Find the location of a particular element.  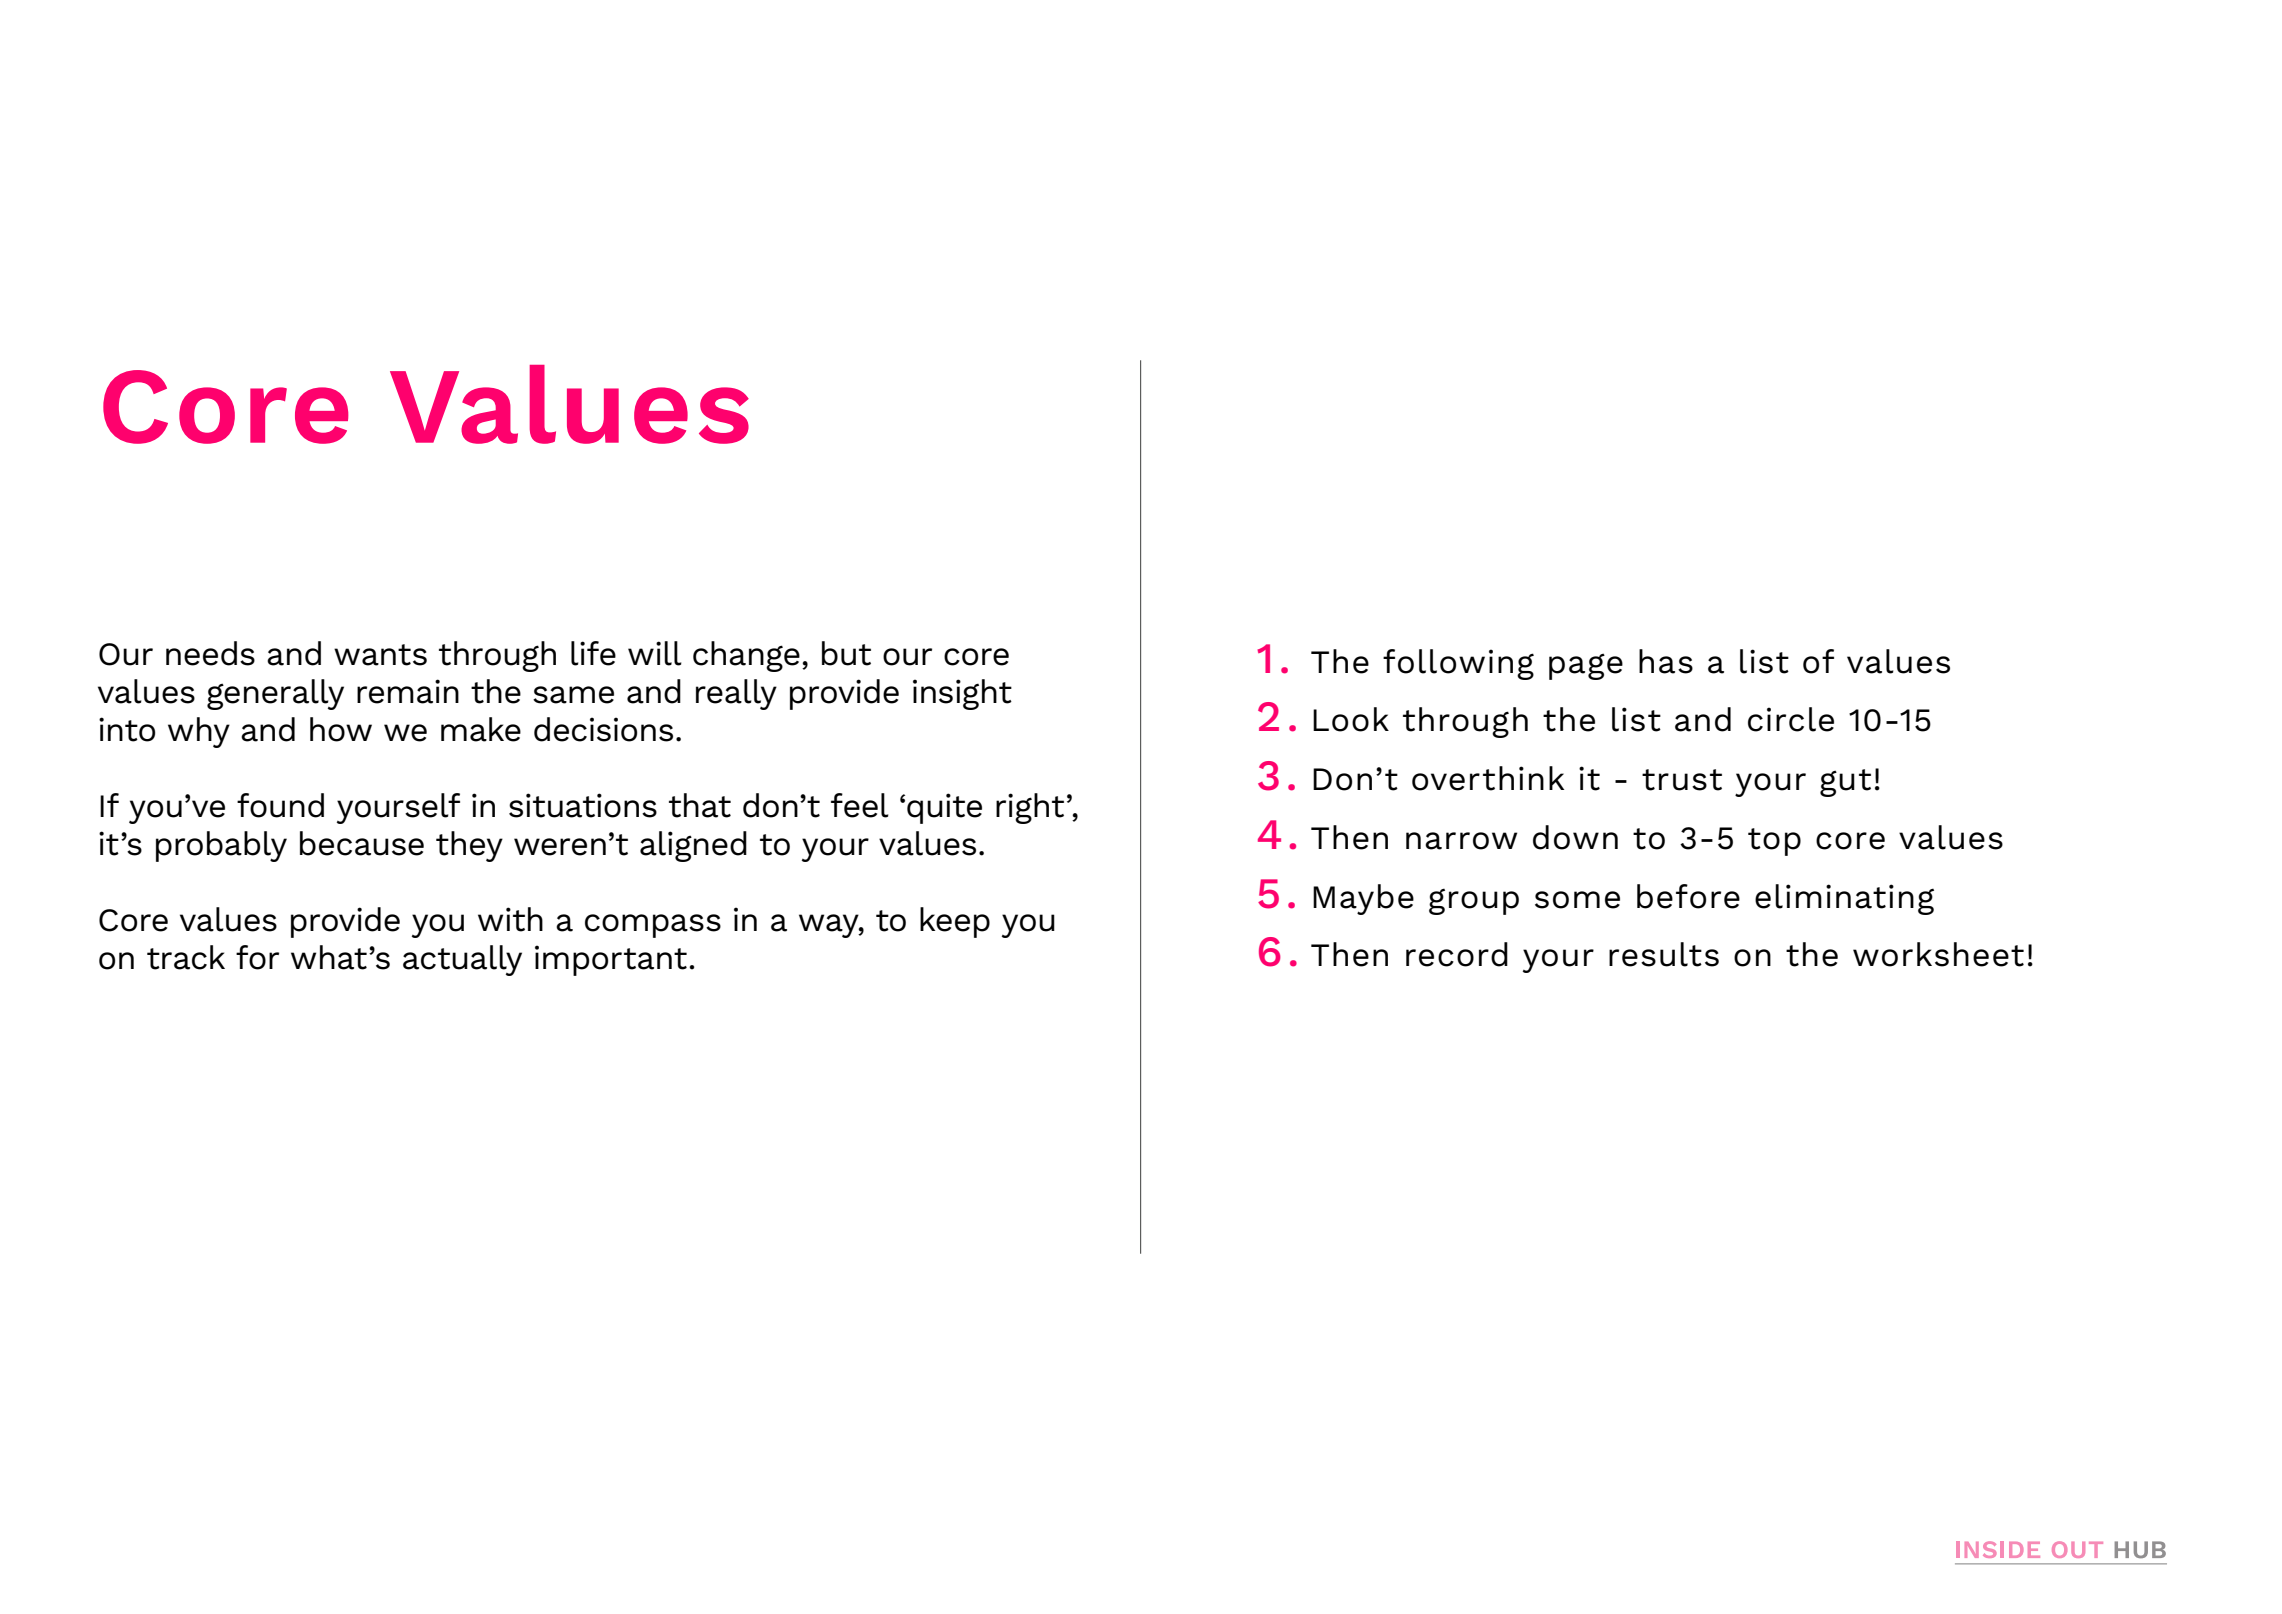

has is located at coordinates (1666, 661).
